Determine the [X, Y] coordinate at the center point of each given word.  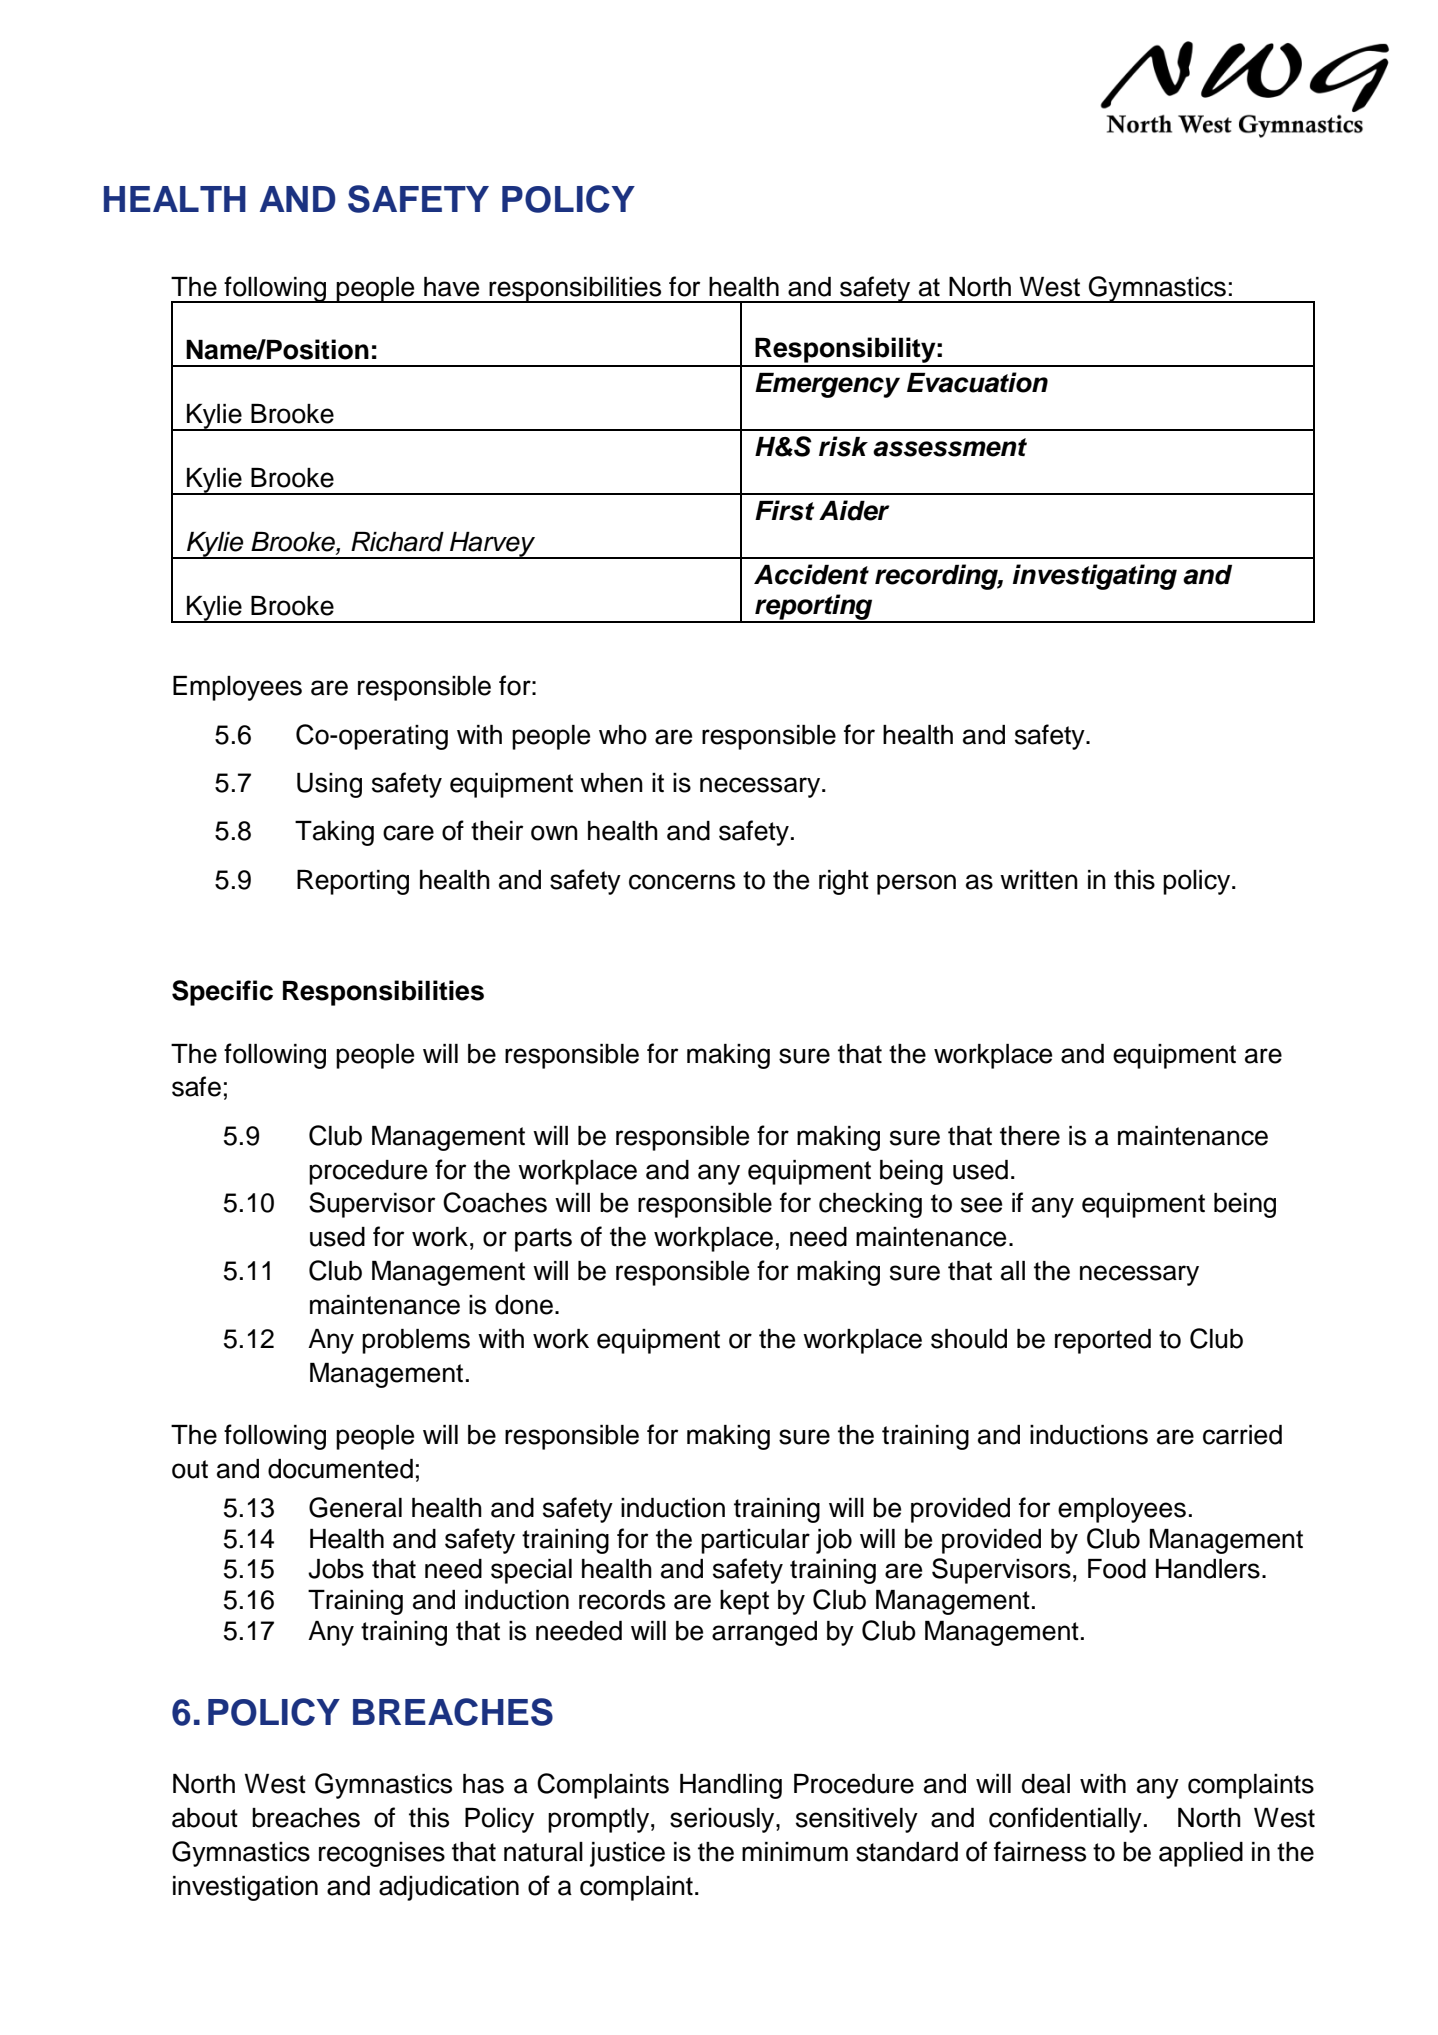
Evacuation [977, 382]
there [1030, 1136]
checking [870, 1205]
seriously [723, 1820]
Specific [222, 993]
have [451, 287]
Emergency [827, 385]
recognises [382, 1854]
